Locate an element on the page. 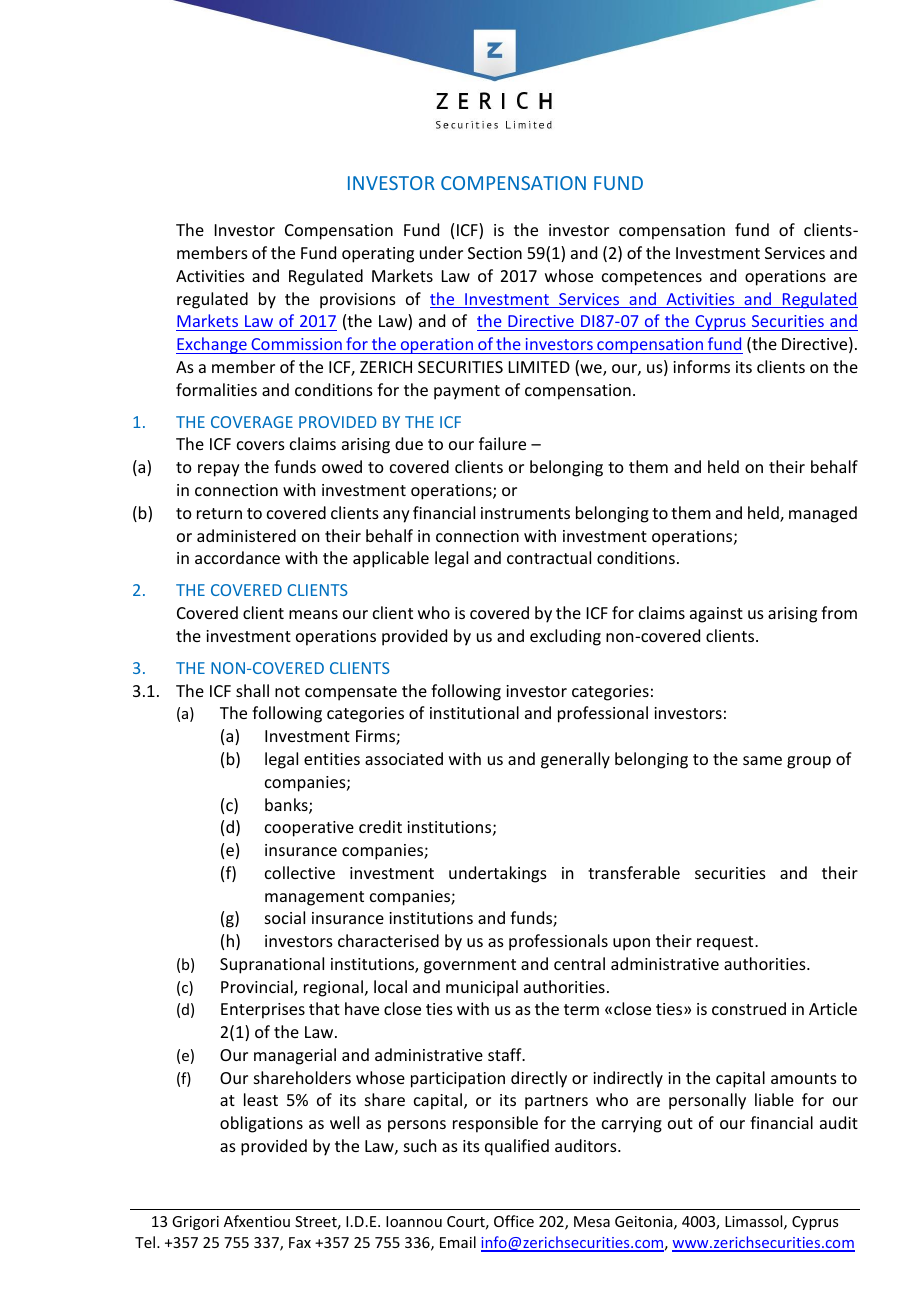  request is located at coordinates (726, 943).
